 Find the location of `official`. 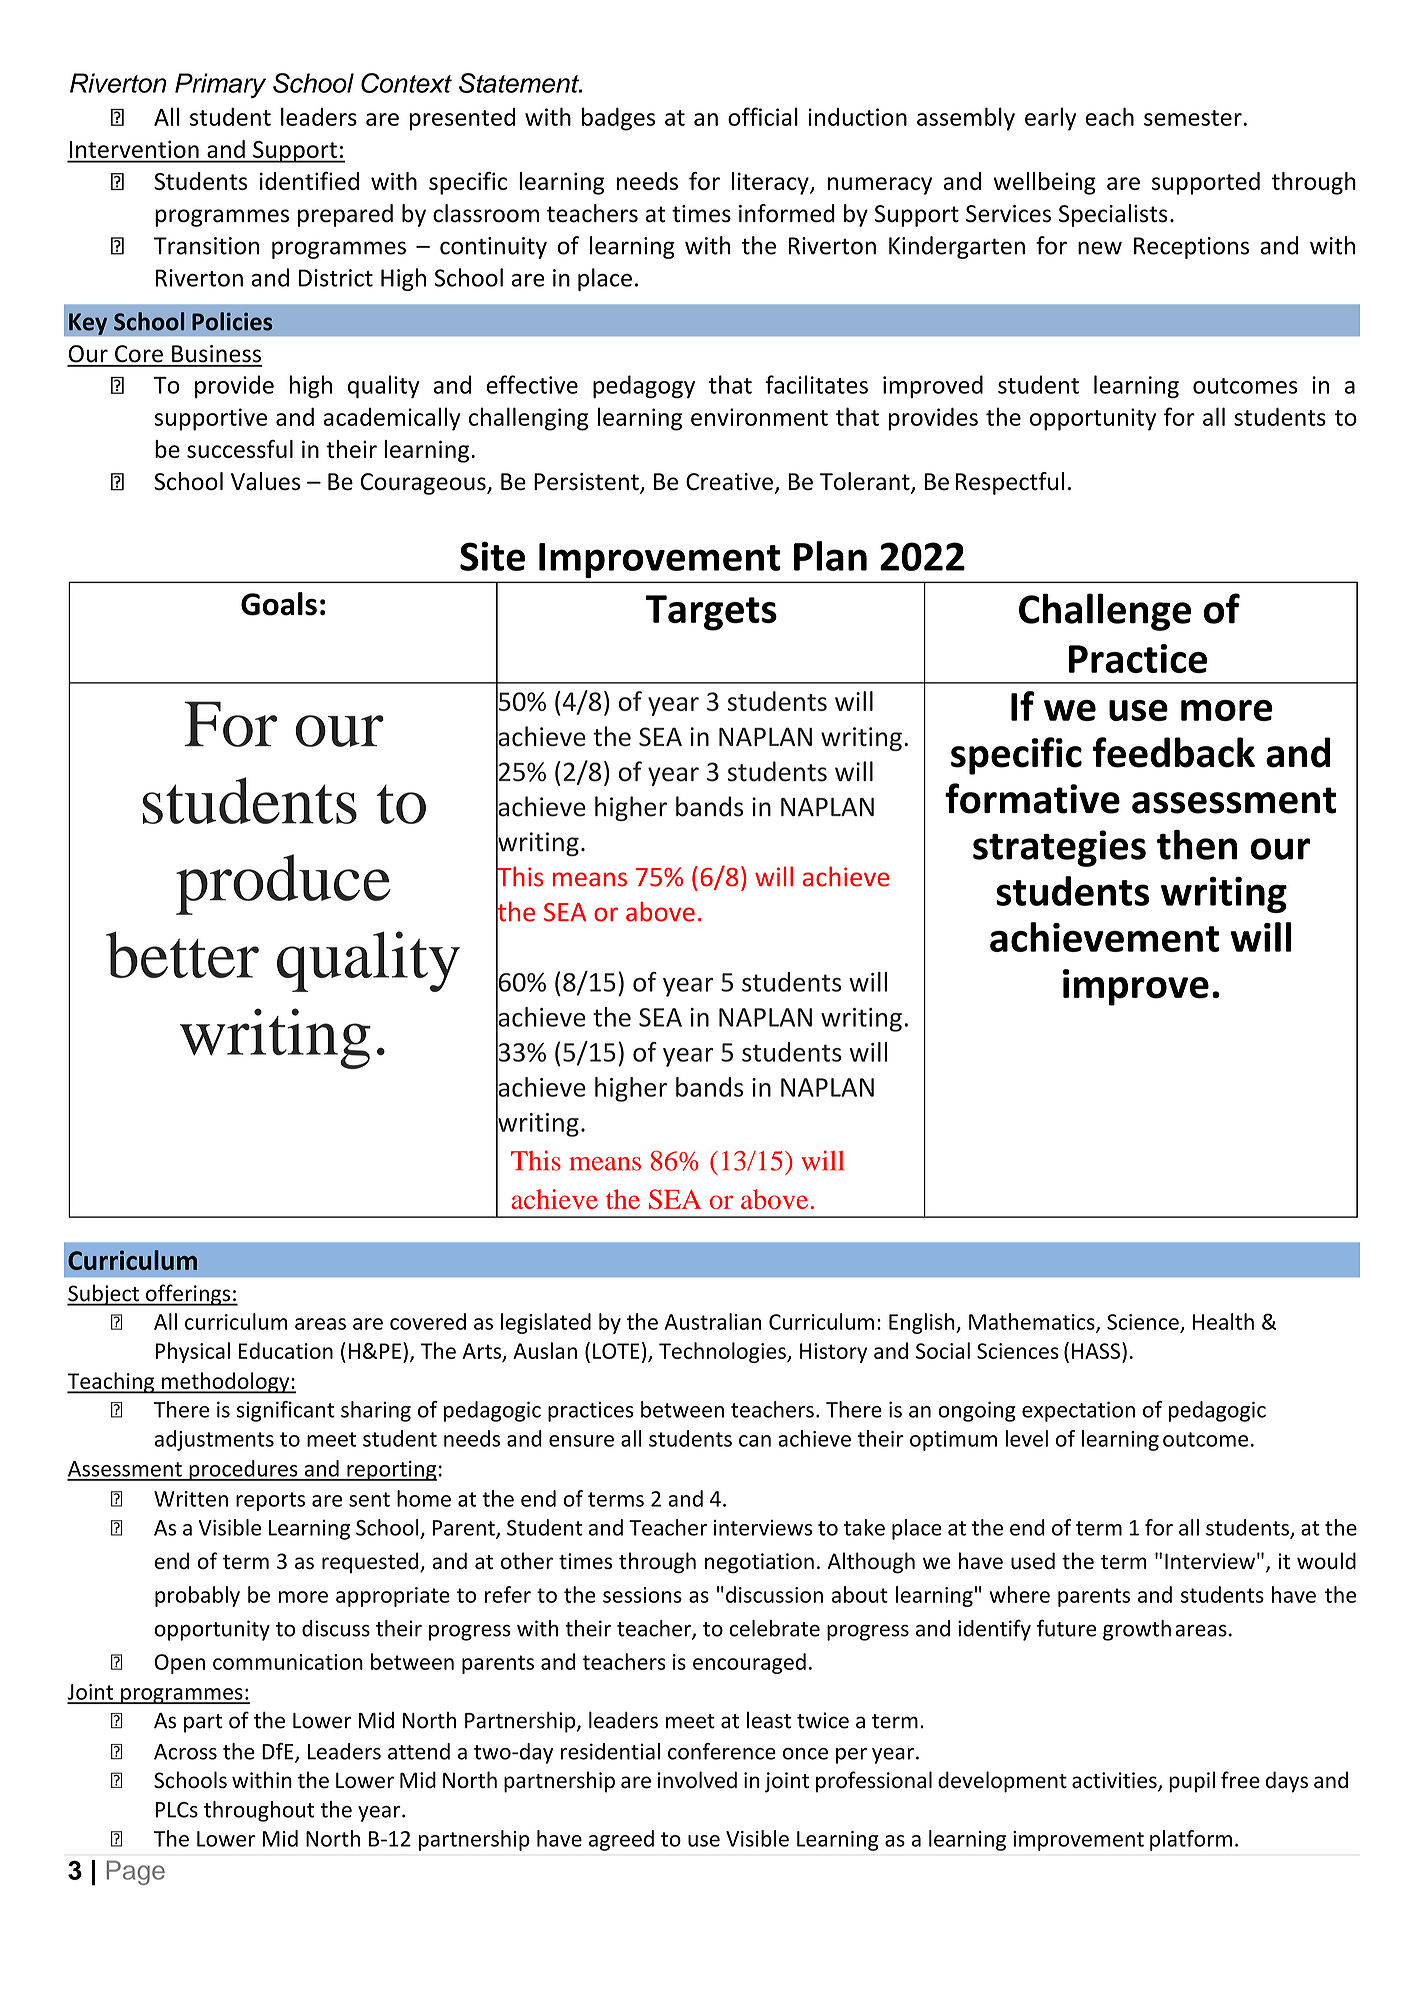

official is located at coordinates (763, 116).
